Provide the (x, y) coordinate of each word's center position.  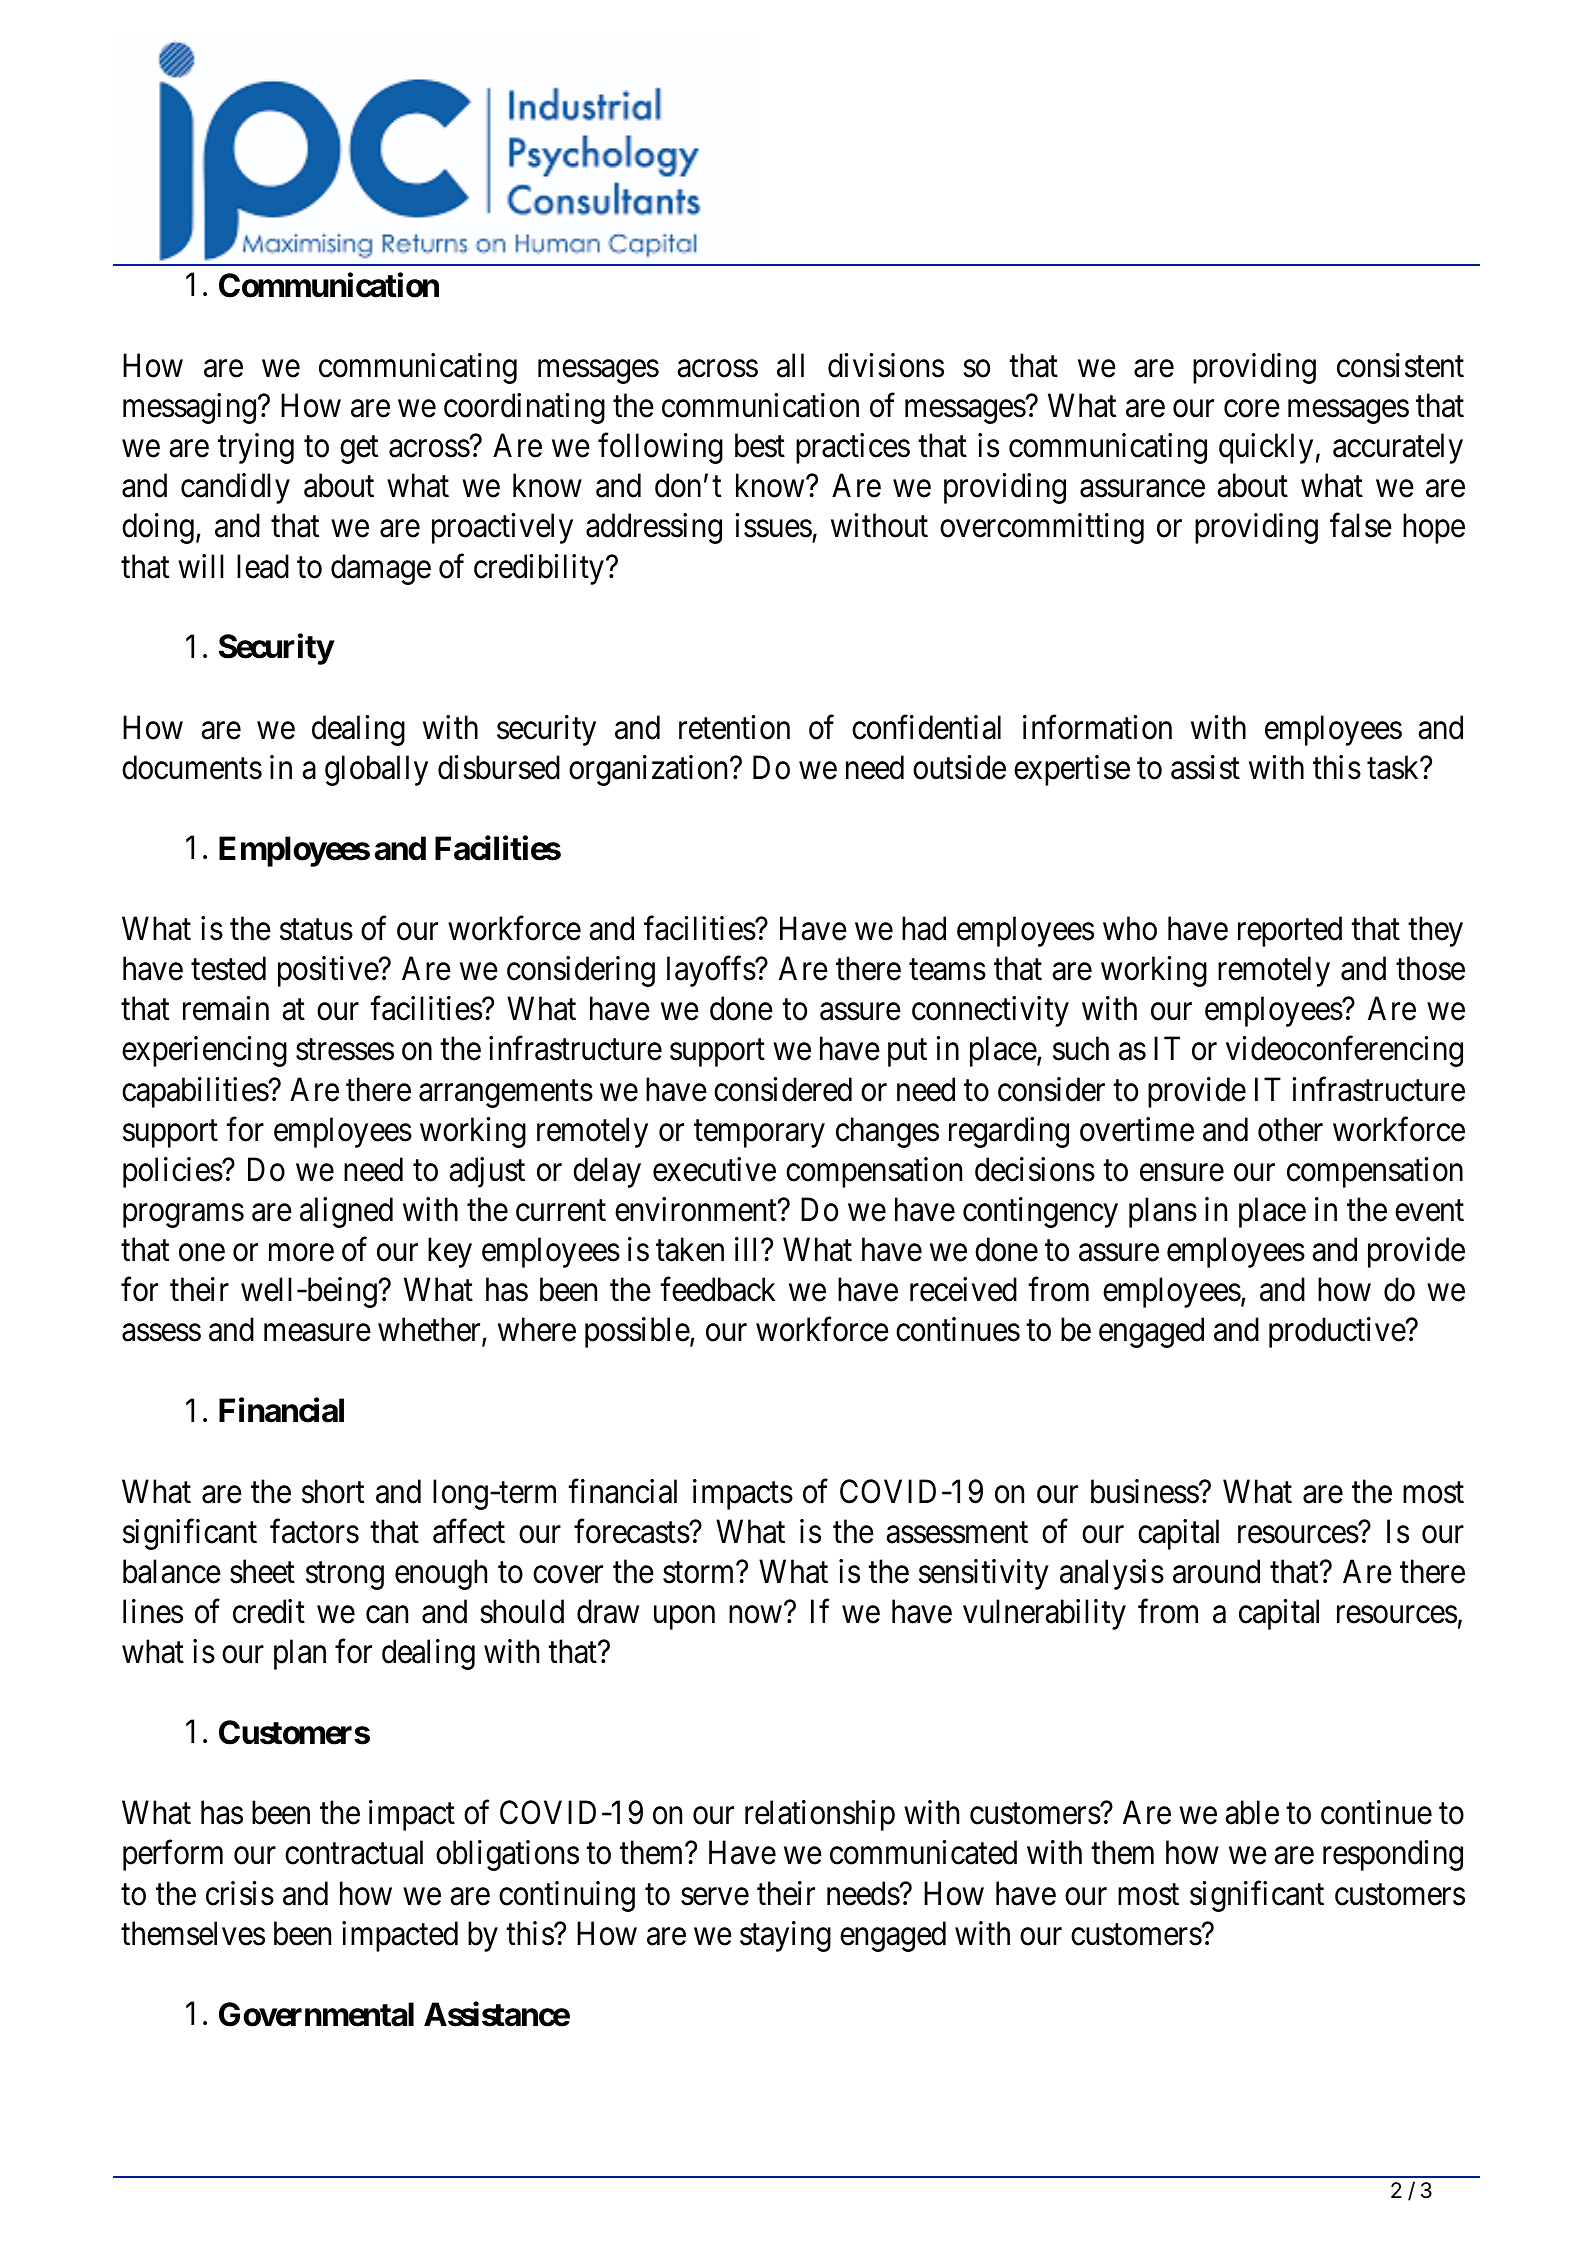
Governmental (316, 2014)
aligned (346, 1212)
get (359, 450)
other (1290, 1129)
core (1252, 409)
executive (714, 1169)
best (760, 445)
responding (1393, 1856)
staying (785, 1936)
